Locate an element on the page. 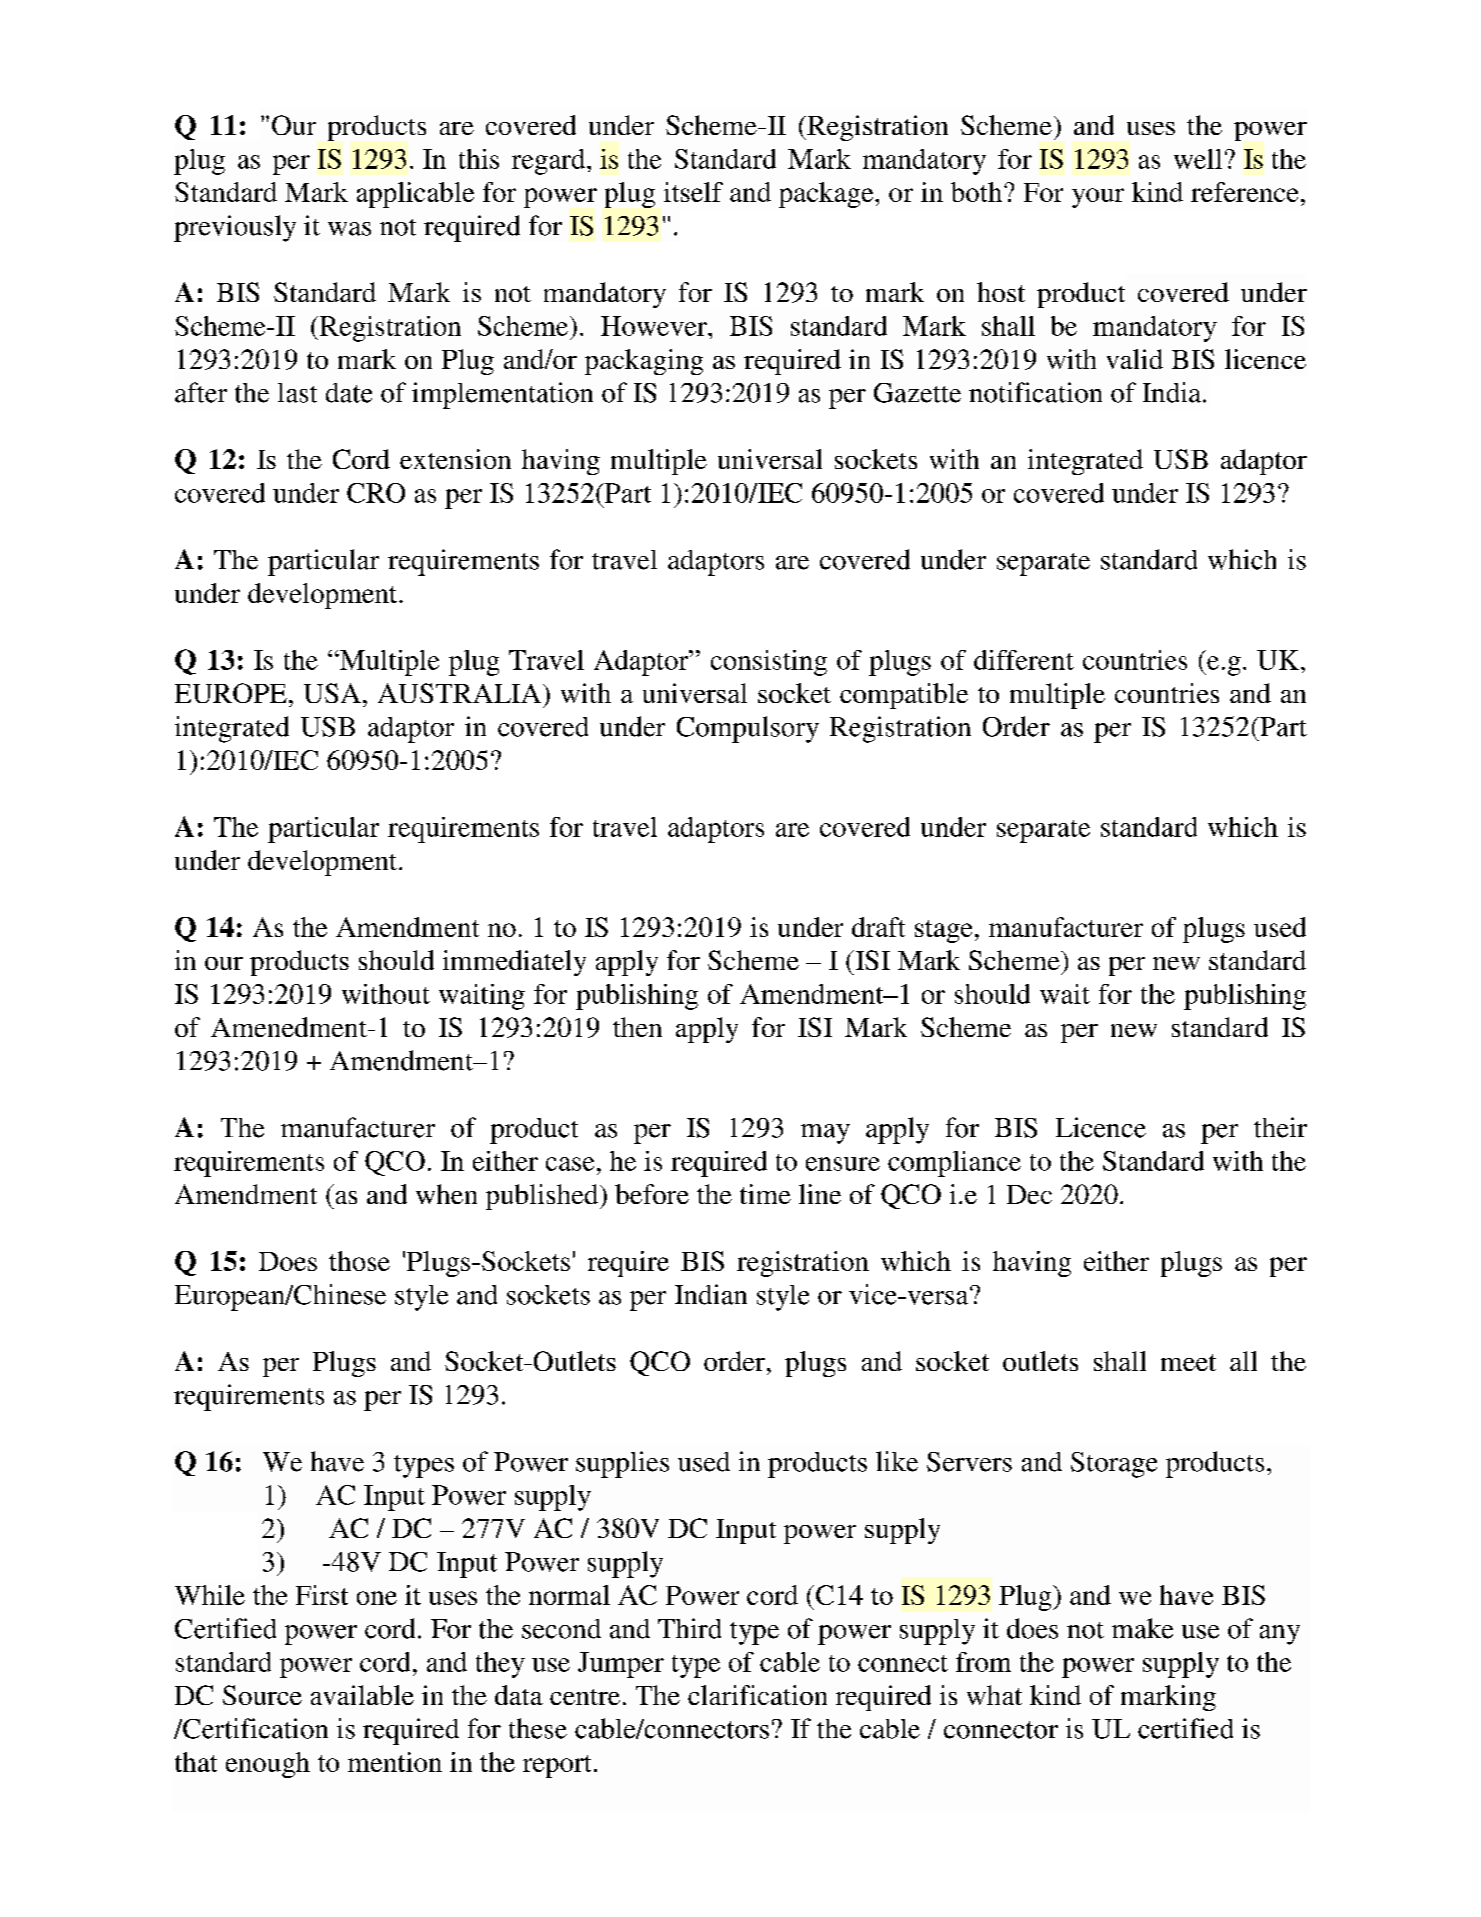 The height and width of the document is (1917, 1481). those is located at coordinates (359, 1261).
